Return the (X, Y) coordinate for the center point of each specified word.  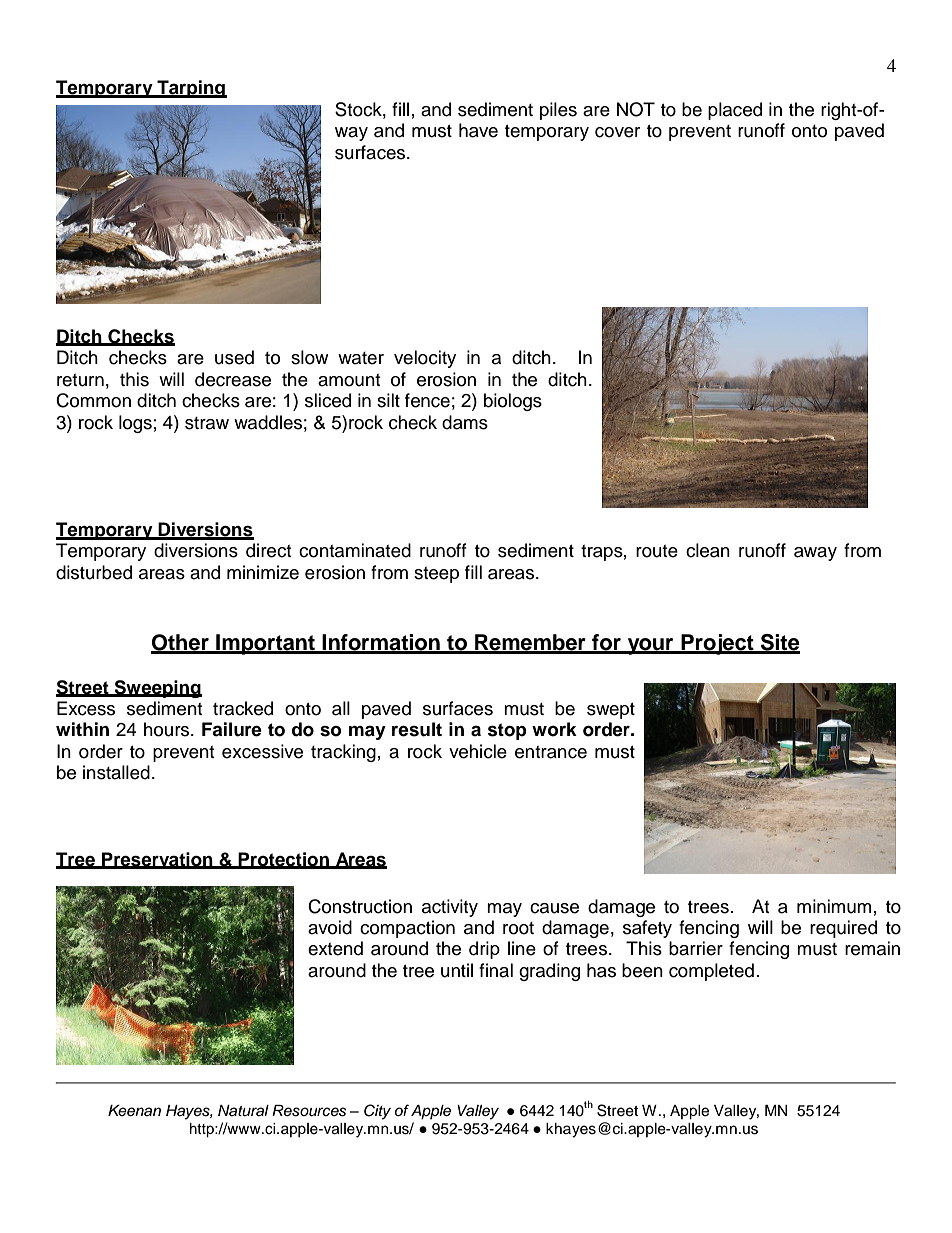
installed (116, 772)
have (478, 130)
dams (465, 422)
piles (558, 111)
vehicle (478, 751)
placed (735, 111)
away (815, 554)
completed (711, 972)
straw (207, 423)
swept (611, 711)
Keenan (134, 1111)
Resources (309, 1111)
